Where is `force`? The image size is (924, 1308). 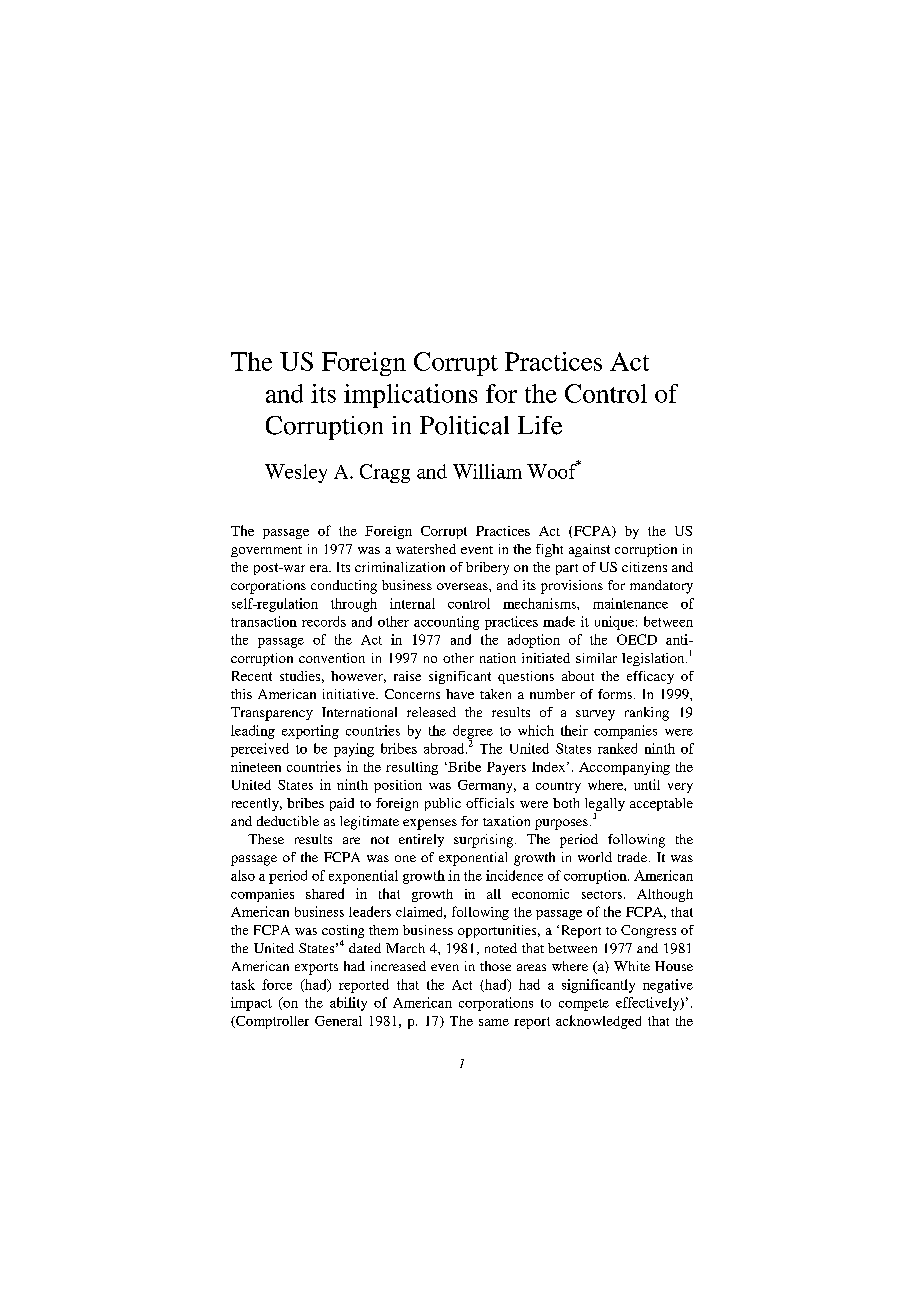
force is located at coordinates (277, 984).
